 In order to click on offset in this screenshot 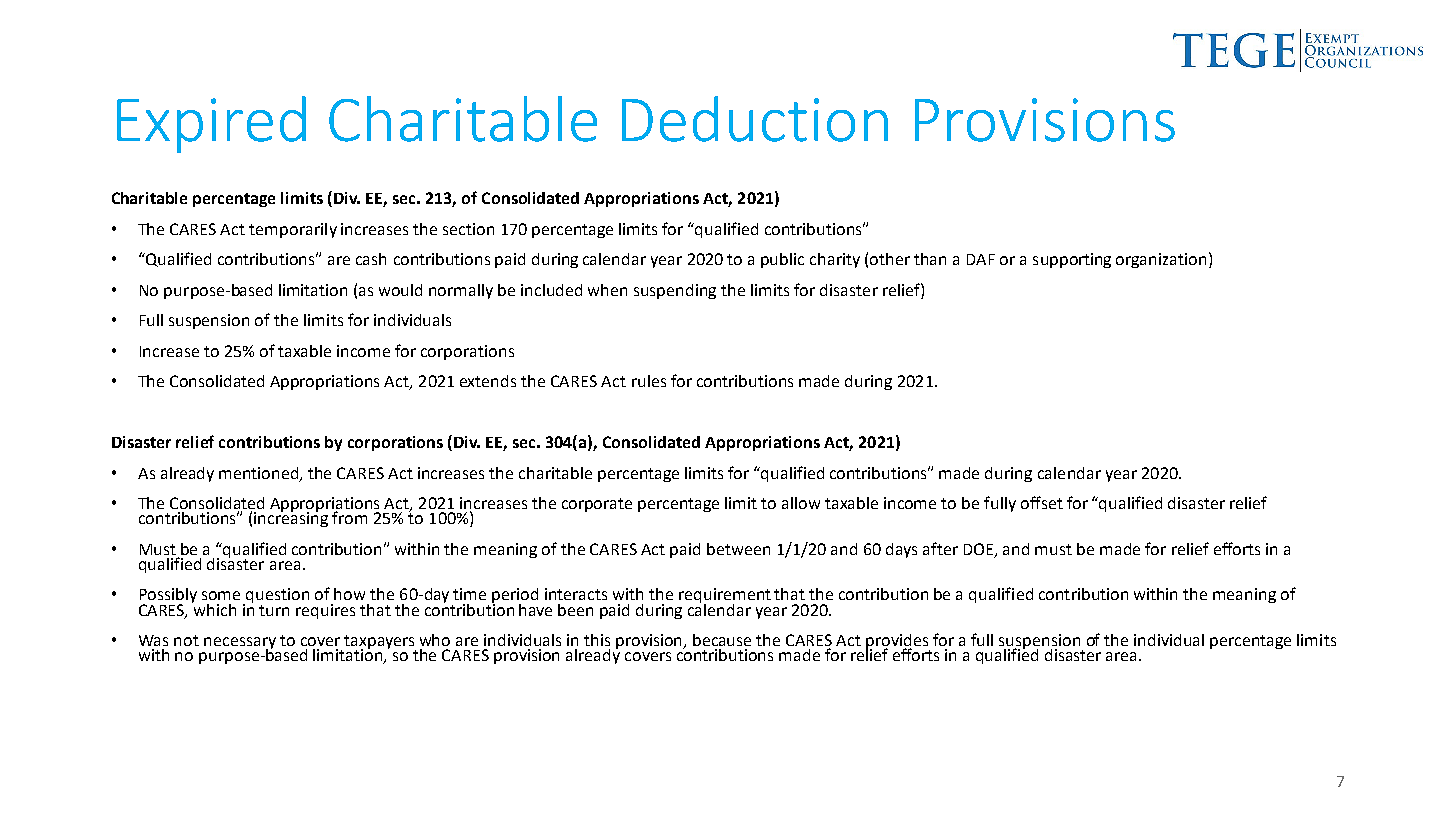, I will do `click(1042, 502)`.
